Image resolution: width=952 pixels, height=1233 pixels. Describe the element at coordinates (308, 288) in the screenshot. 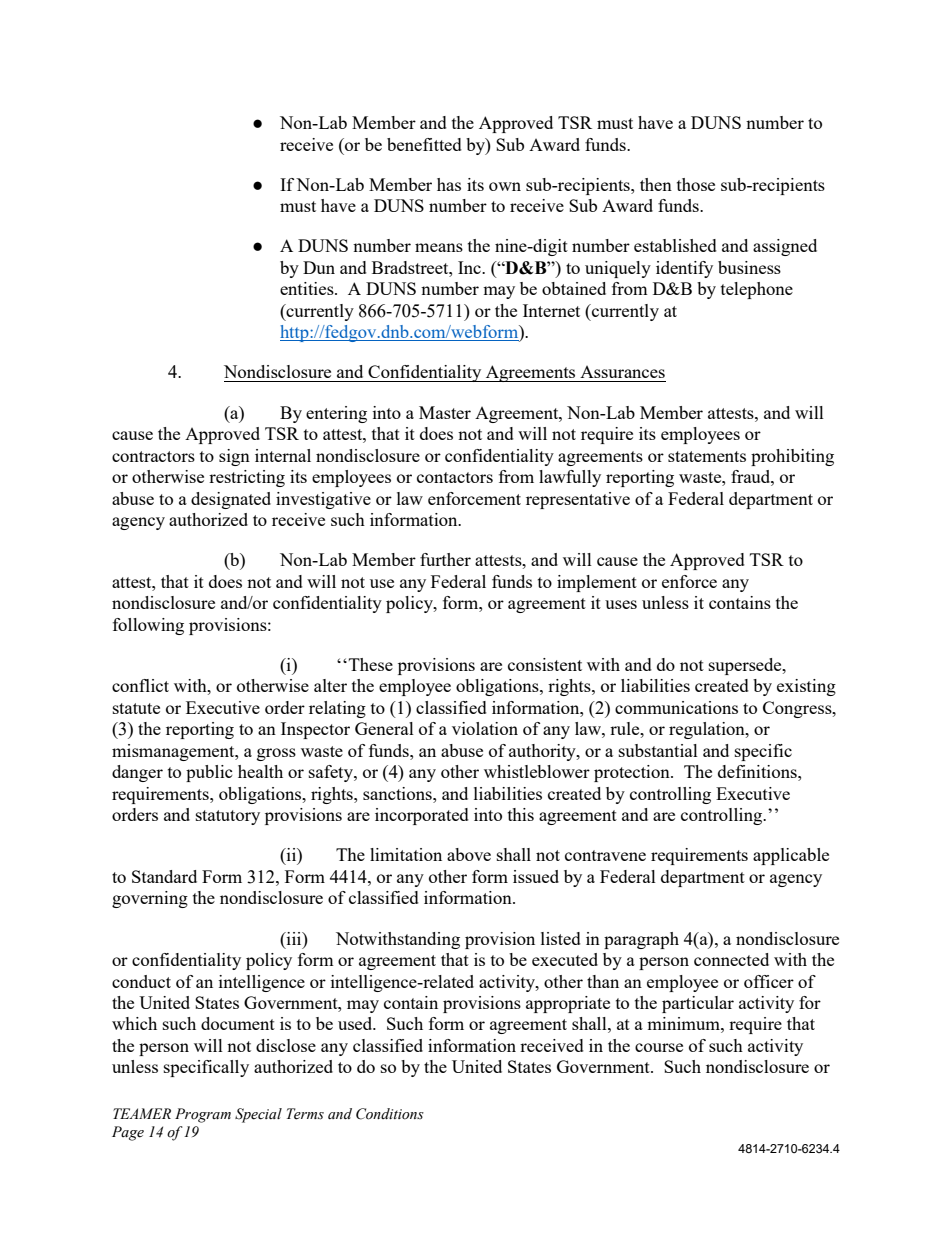

I see `entities` at that location.
